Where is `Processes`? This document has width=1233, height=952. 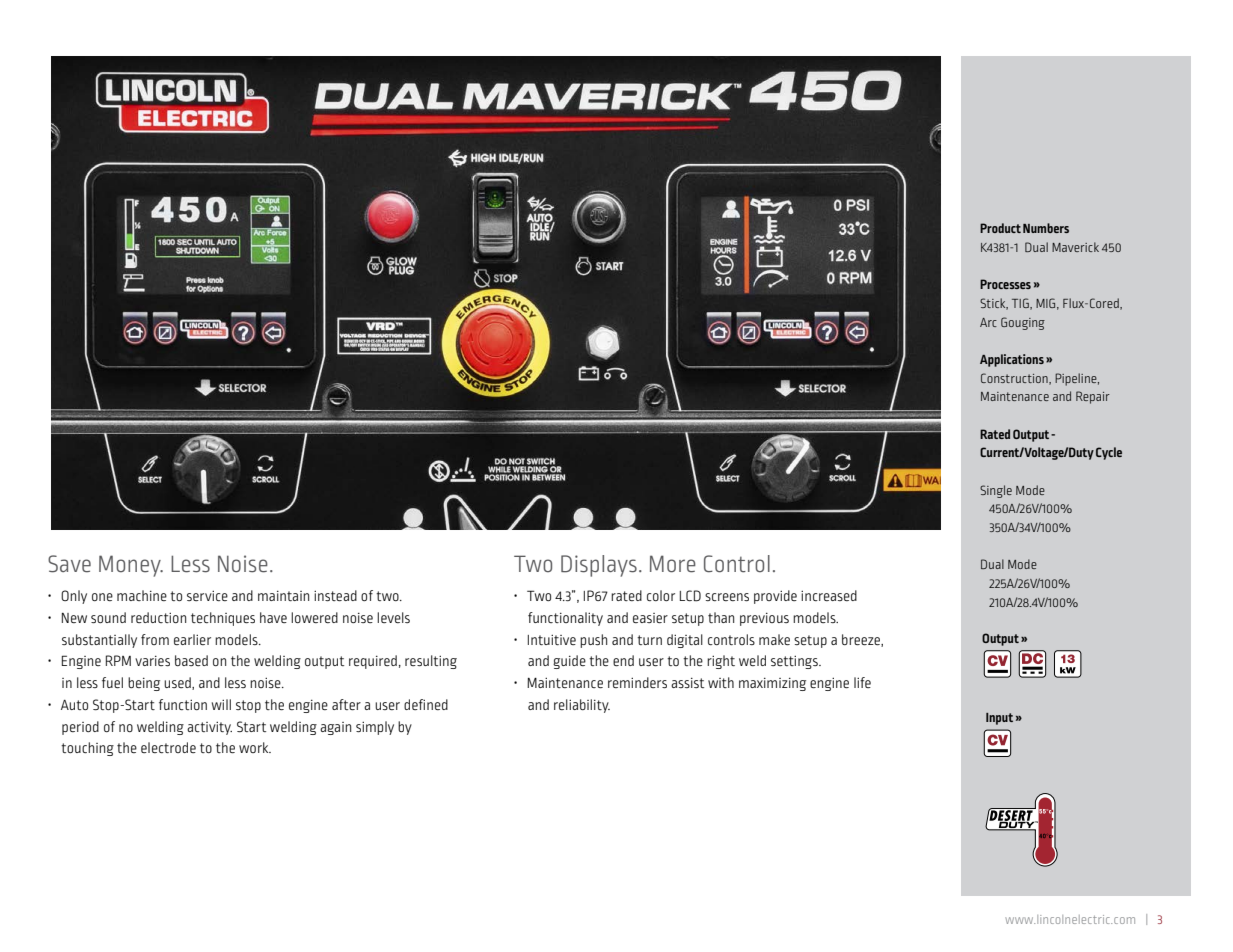
Processes is located at coordinates (1005, 284).
